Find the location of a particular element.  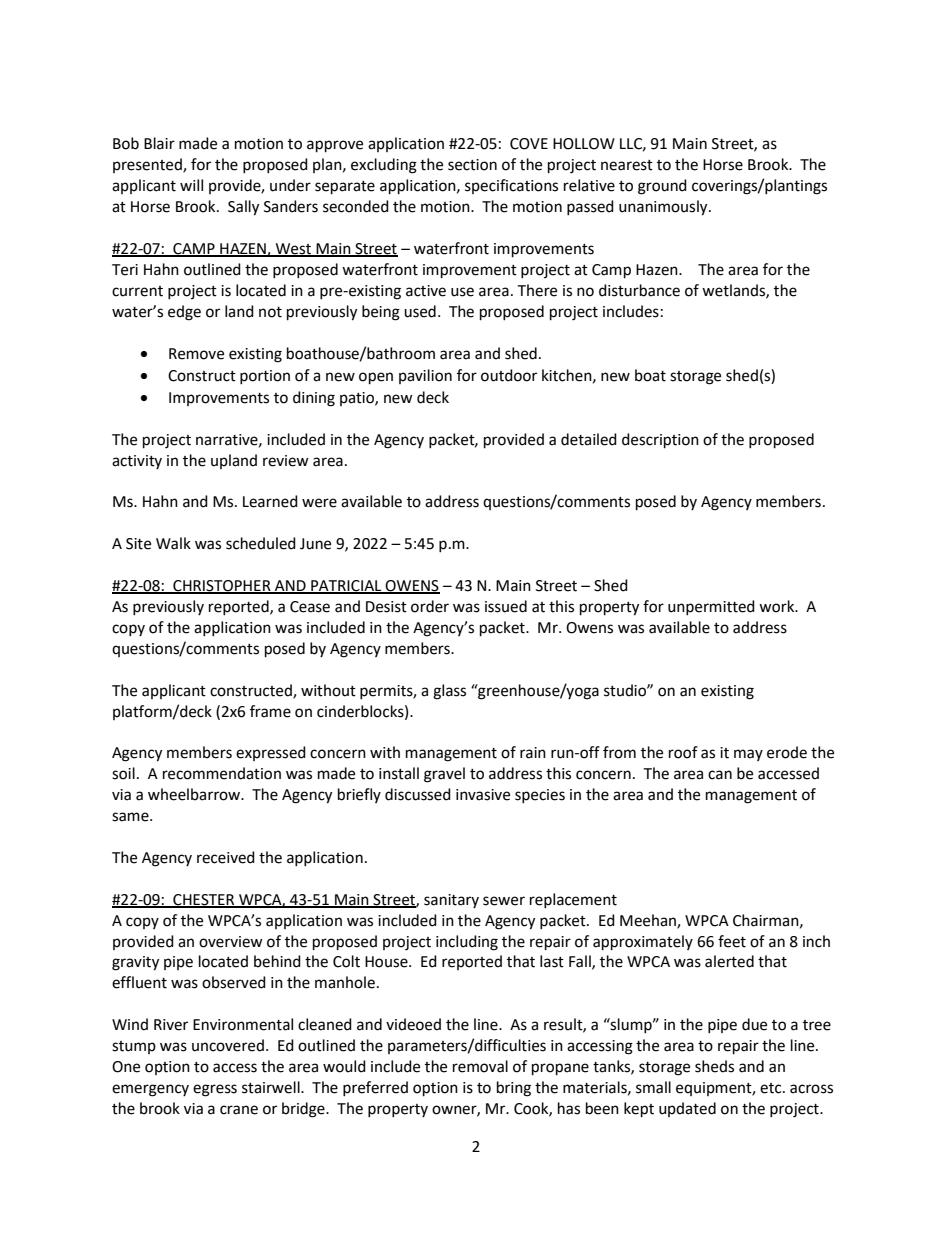

description is located at coordinates (660, 441).
